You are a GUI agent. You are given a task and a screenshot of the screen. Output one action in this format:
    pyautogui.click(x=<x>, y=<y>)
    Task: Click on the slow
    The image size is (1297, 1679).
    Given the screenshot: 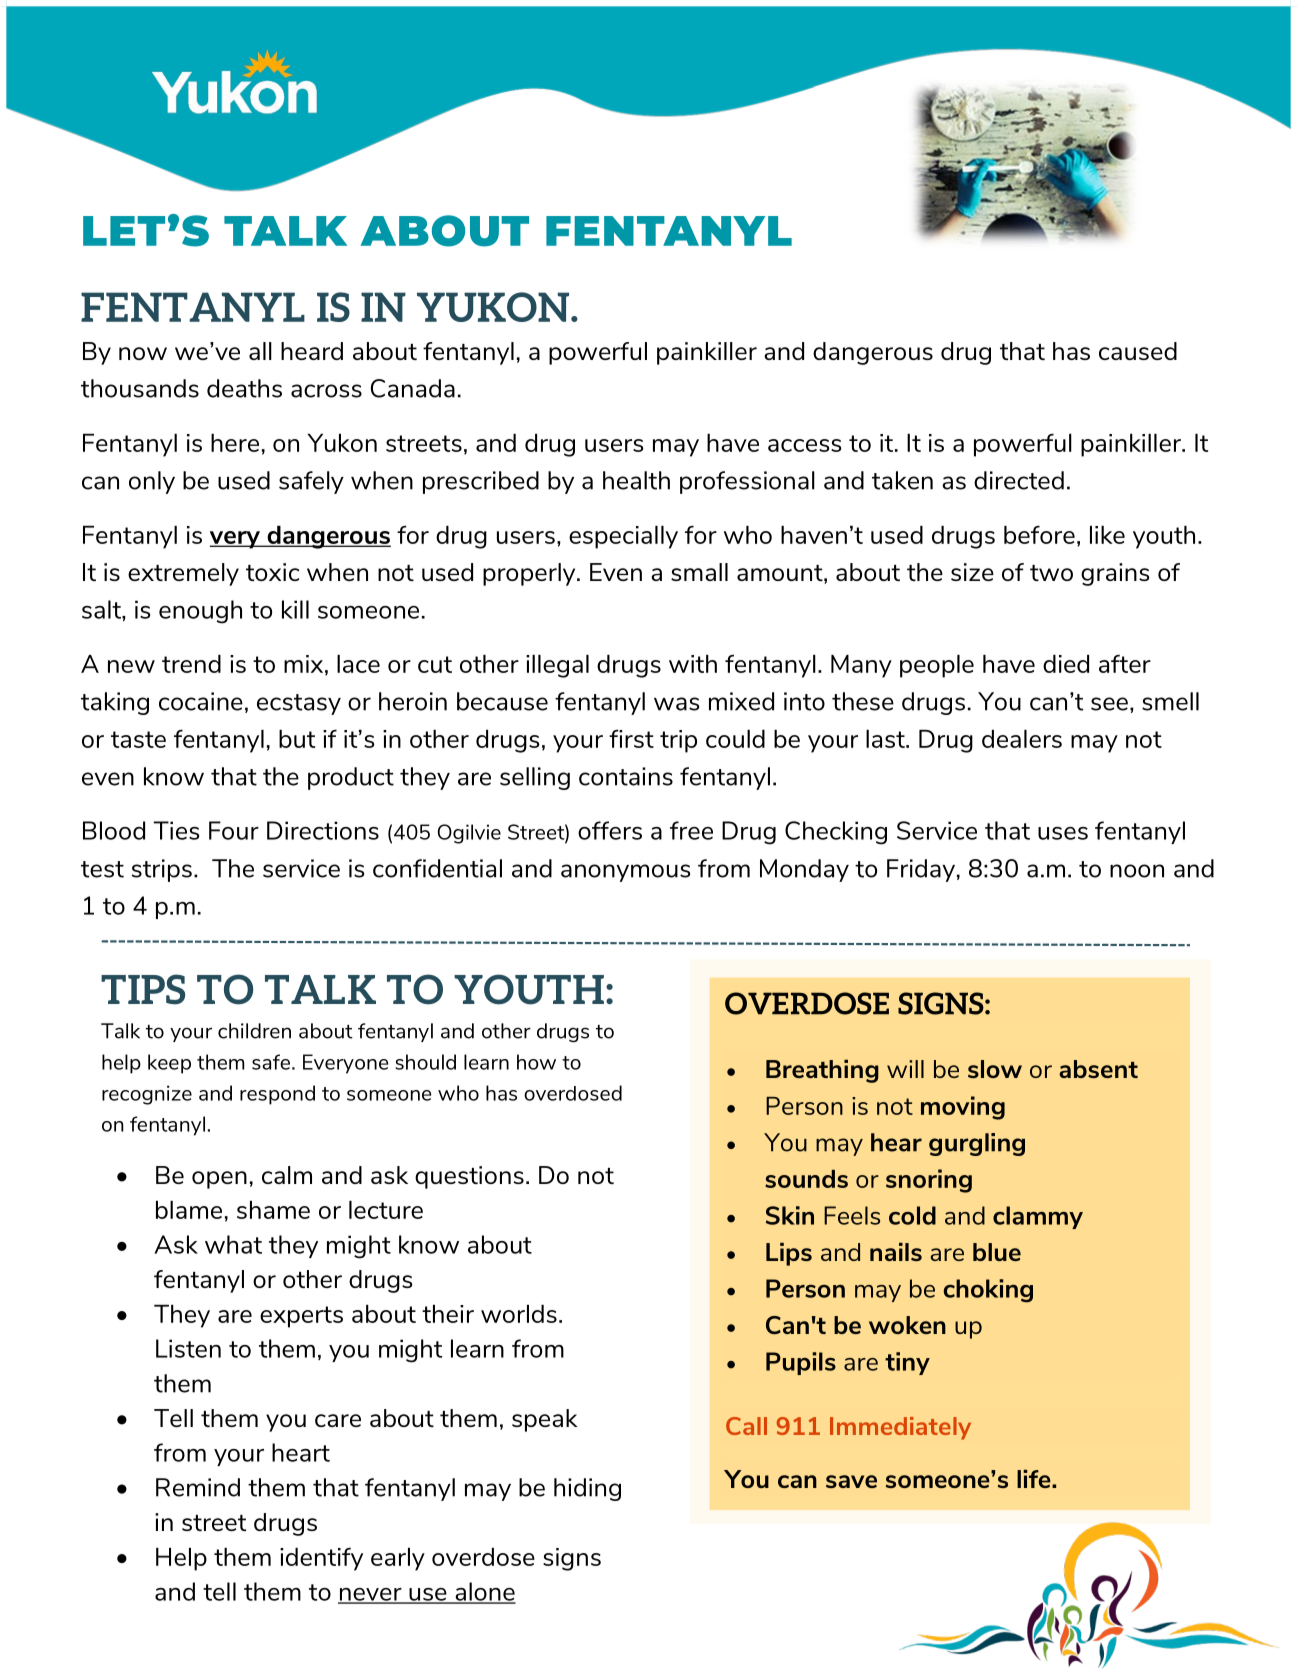 What is the action you would take?
    pyautogui.click(x=995, y=1069)
